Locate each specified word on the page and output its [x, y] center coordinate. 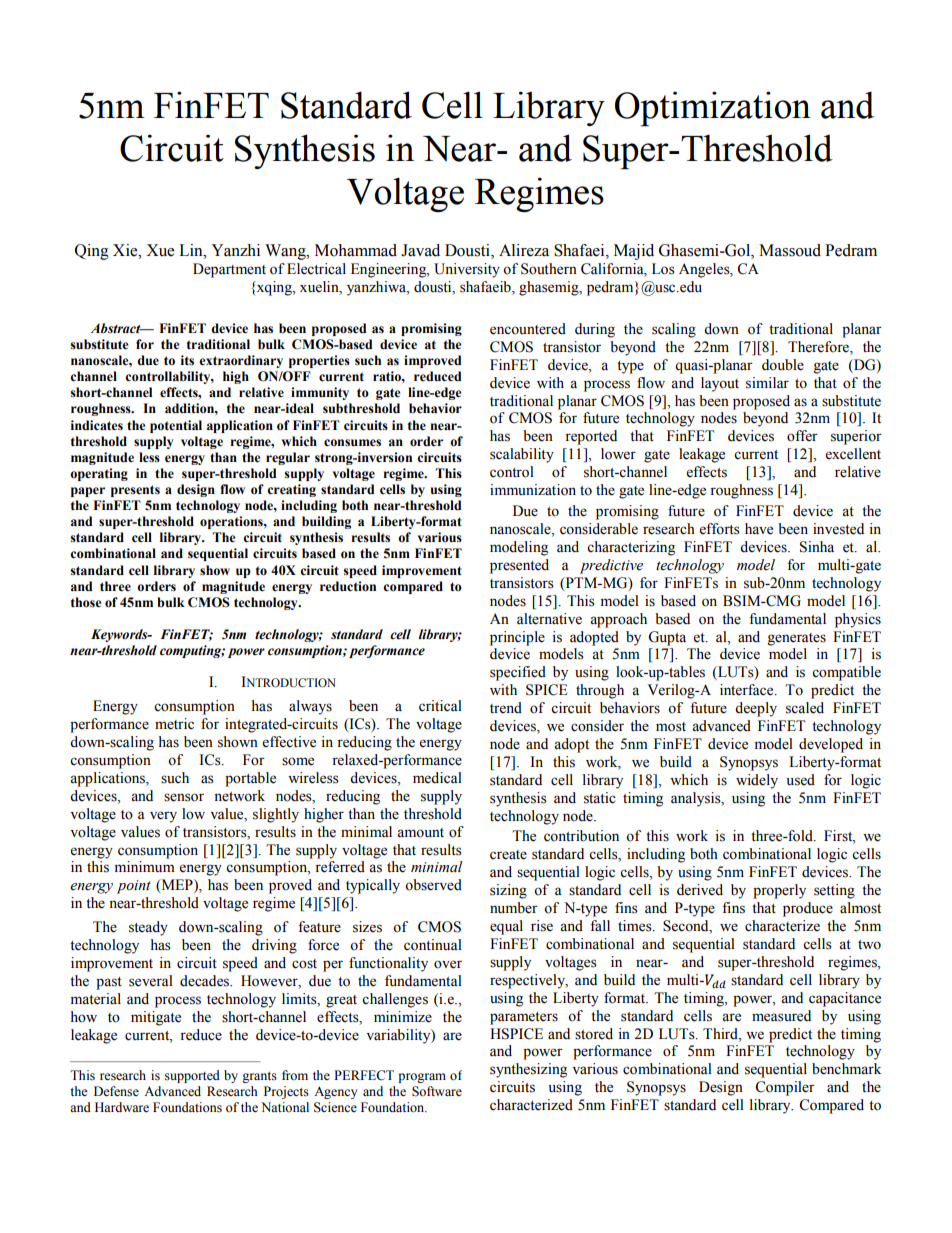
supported [192, 1076]
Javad [420, 250]
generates [797, 639]
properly [779, 891]
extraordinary [241, 361]
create [508, 855]
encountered [528, 329]
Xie [126, 250]
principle [517, 638]
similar [767, 383]
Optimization [713, 109]
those [86, 602]
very [163, 817]
